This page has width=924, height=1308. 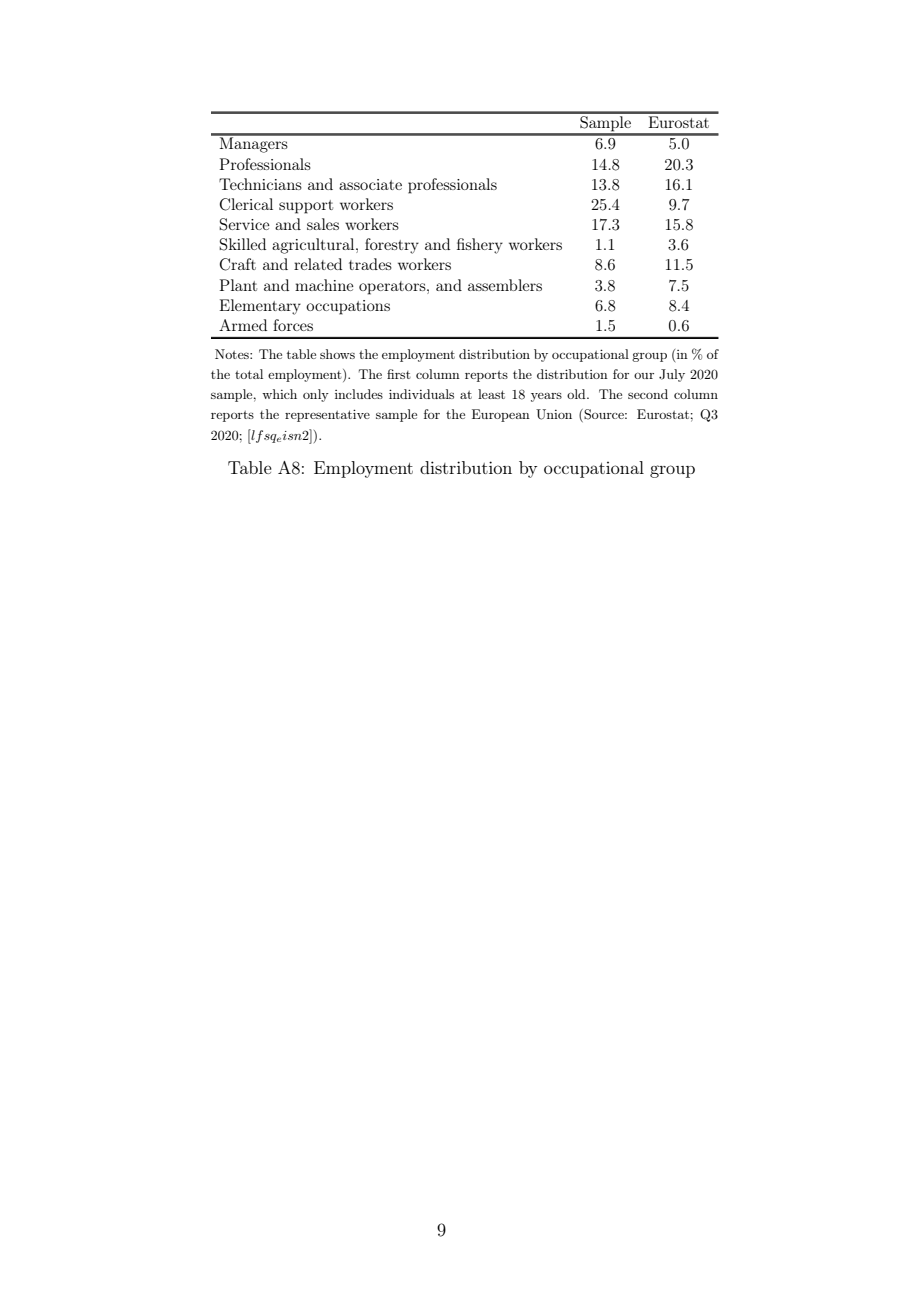 What do you see at coordinates (392, 246) in the page?
I see `forestry` at bounding box center [392, 246].
